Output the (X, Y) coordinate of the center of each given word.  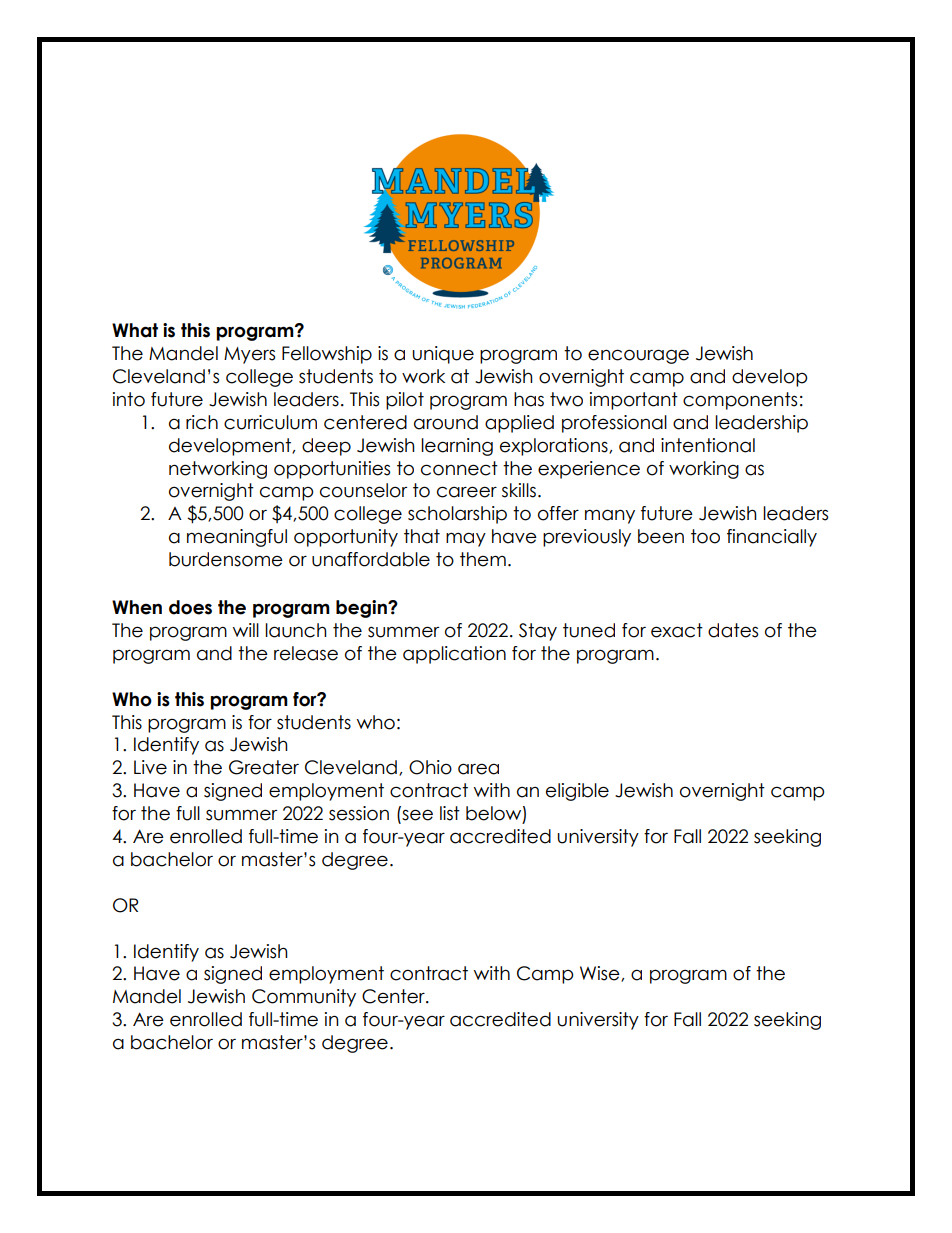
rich (202, 422)
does (190, 607)
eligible (577, 792)
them (483, 559)
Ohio (430, 767)
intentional (708, 445)
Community (304, 998)
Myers (249, 355)
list (450, 813)
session (359, 813)
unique (443, 355)
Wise (601, 974)
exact (677, 630)
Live (150, 767)
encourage (638, 356)
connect (459, 468)
